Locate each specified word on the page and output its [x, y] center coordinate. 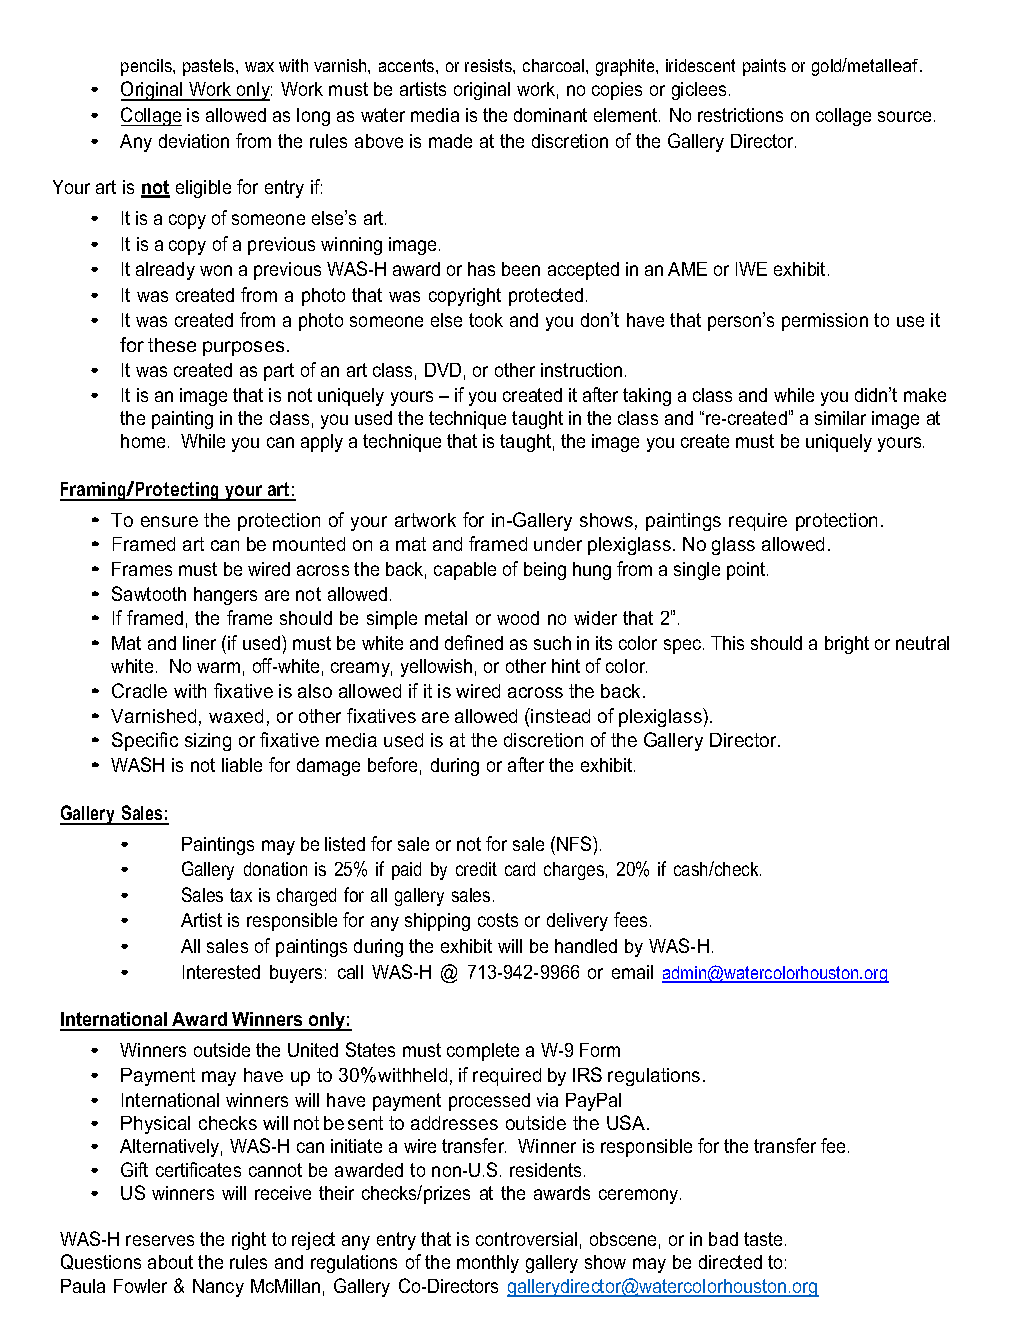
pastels [210, 67]
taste [763, 1239]
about [170, 1262]
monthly [488, 1264]
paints [764, 67]
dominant [550, 115]
